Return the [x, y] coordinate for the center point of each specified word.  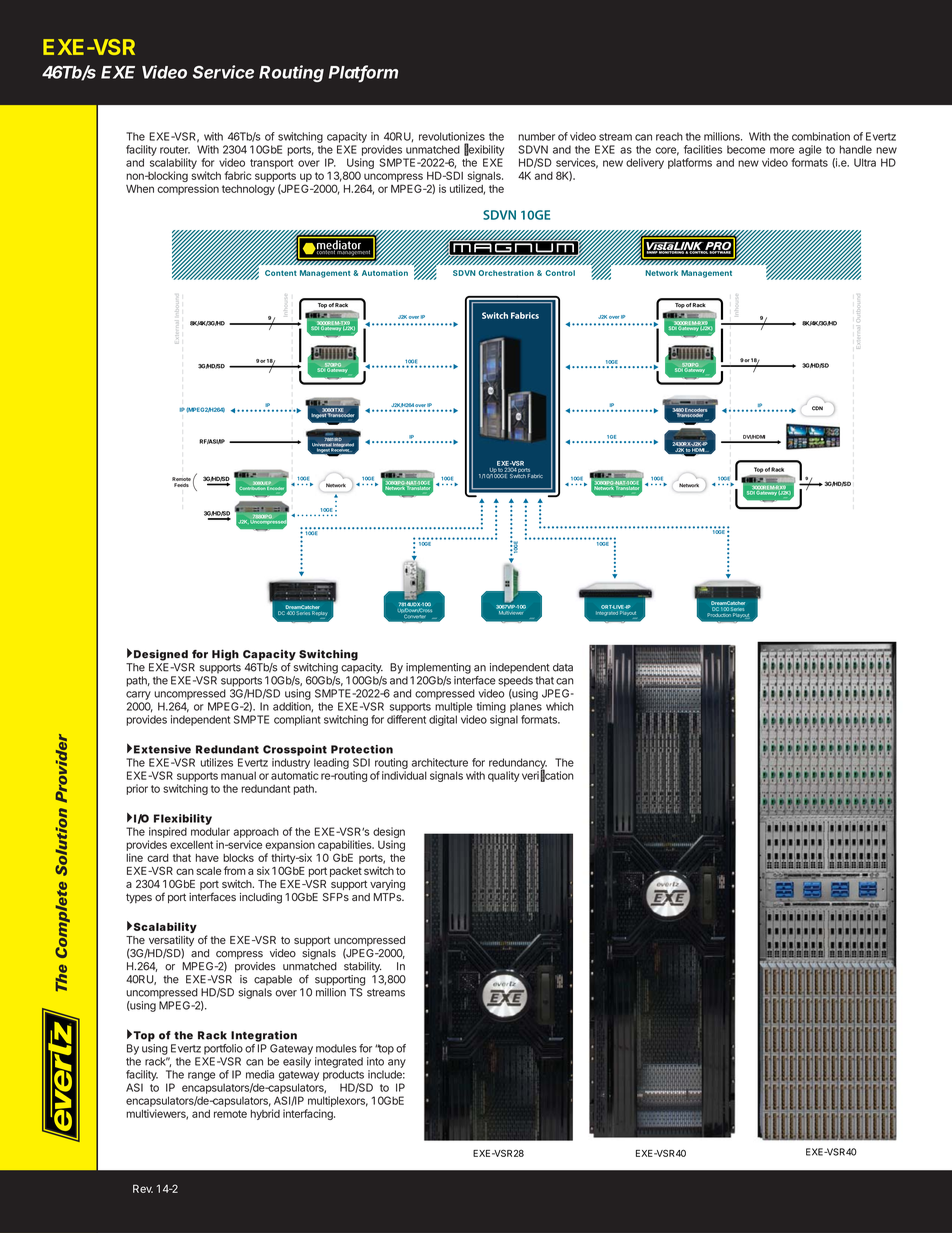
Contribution [253, 487]
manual [238, 775]
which [560, 706]
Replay [319, 615]
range [201, 1076]
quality [504, 776]
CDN [817, 408]
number [536, 136]
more [782, 150]
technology [248, 190]
